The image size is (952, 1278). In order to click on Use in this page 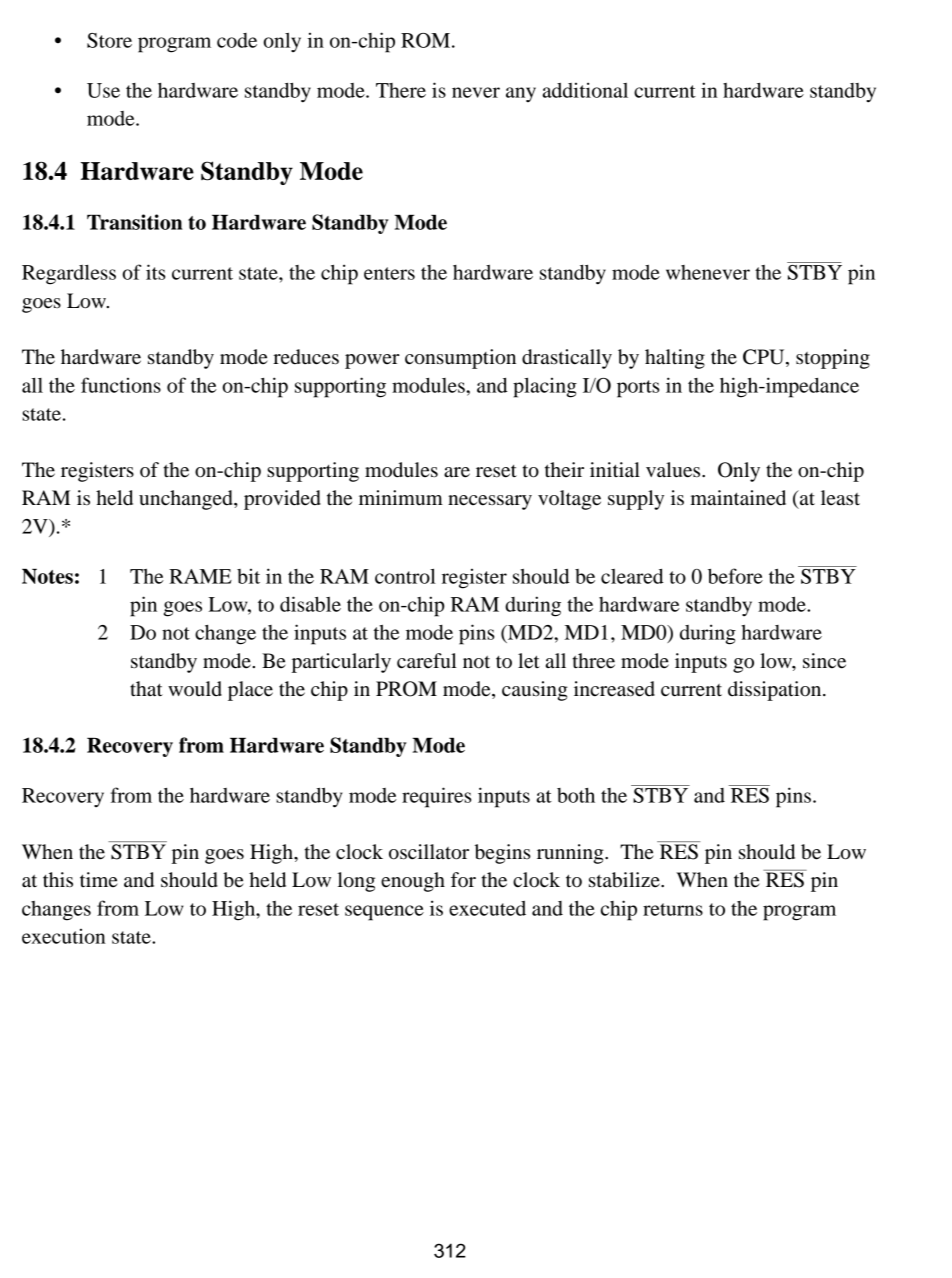, I will do `click(103, 90)`.
